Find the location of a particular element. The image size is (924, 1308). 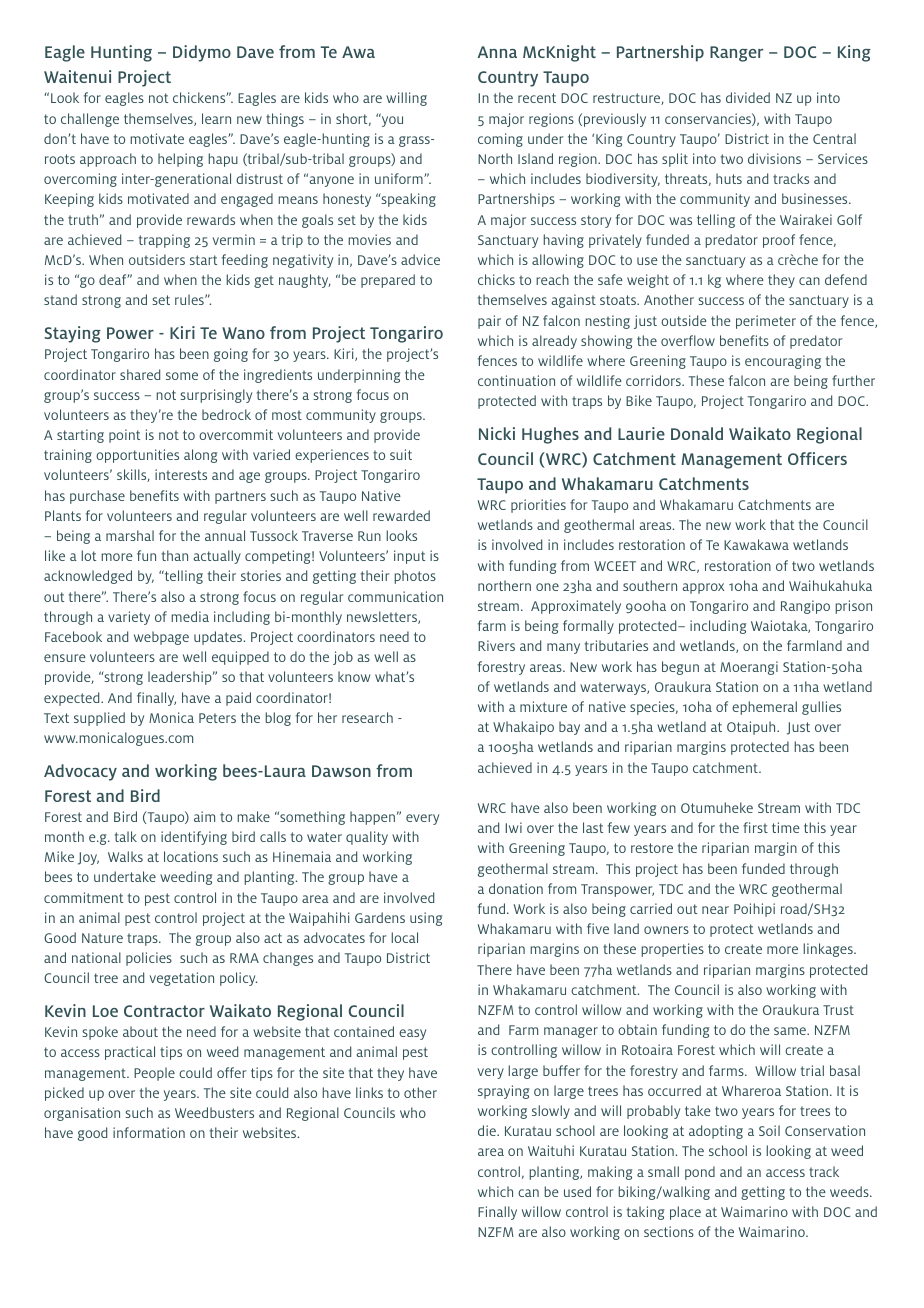

webpage is located at coordinates (161, 638).
